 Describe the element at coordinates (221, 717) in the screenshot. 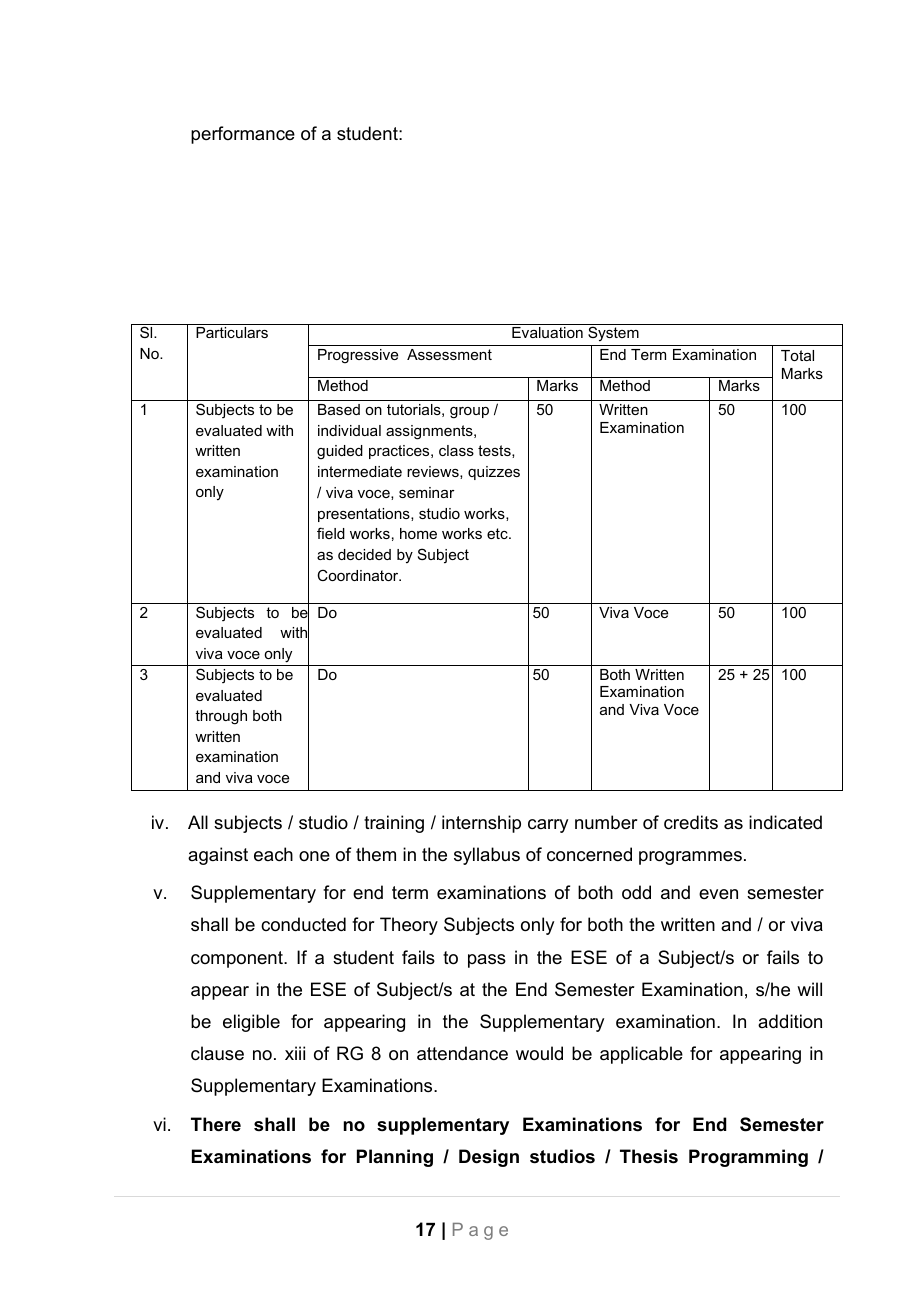

I see `through` at that location.
